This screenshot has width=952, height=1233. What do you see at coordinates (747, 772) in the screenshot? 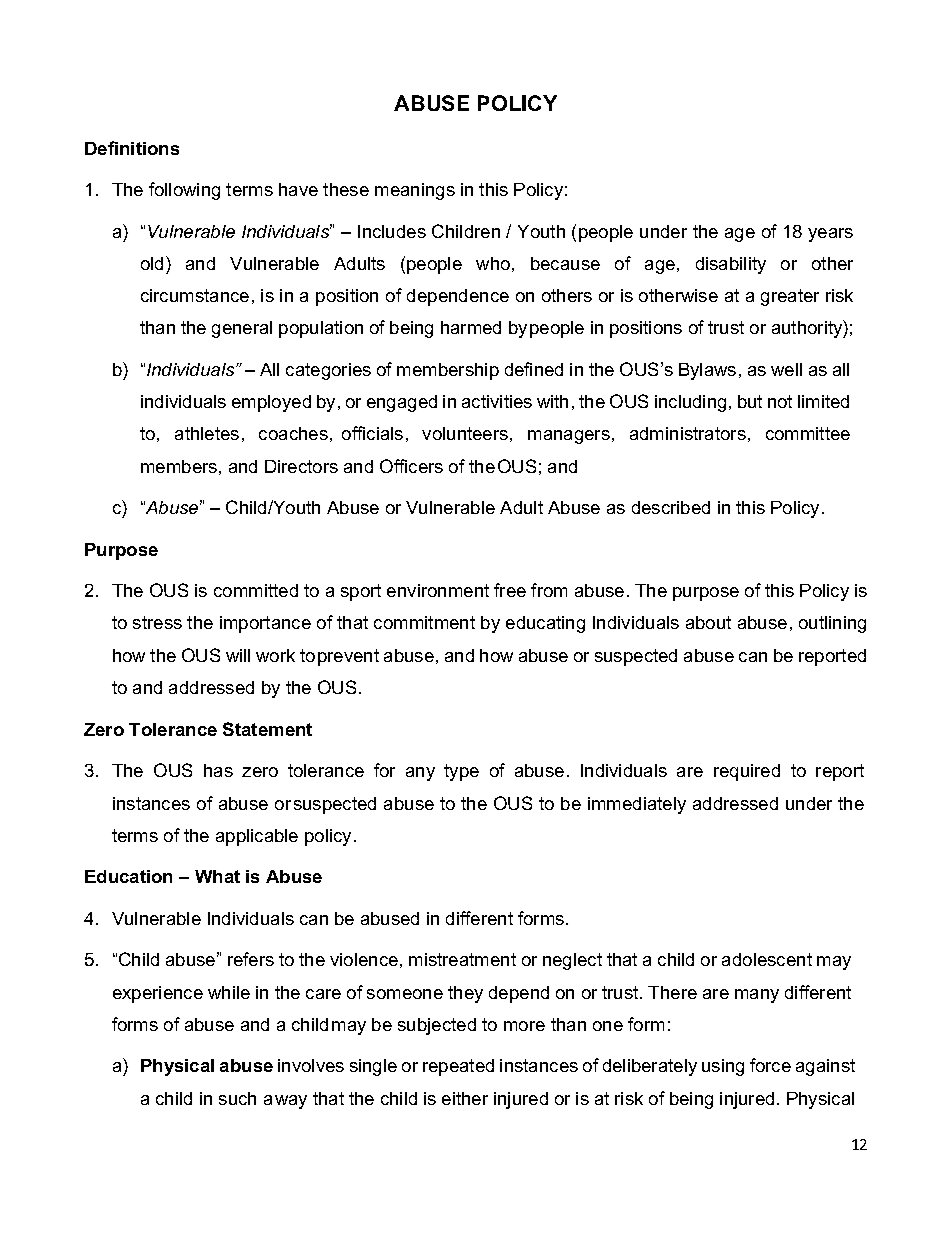
I see `required` at bounding box center [747, 772].
